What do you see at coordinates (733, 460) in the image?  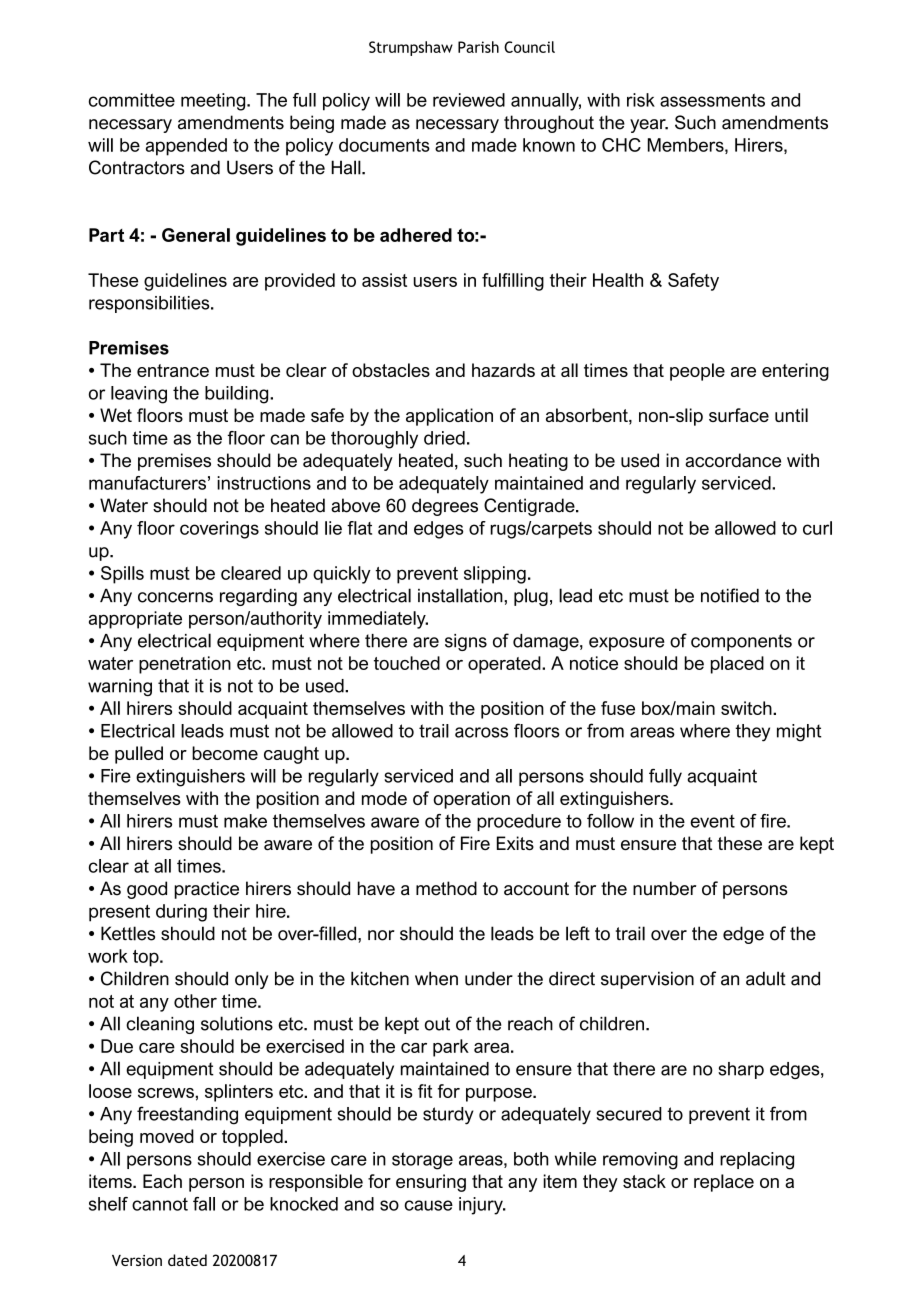 I see `accordance` at bounding box center [733, 460].
